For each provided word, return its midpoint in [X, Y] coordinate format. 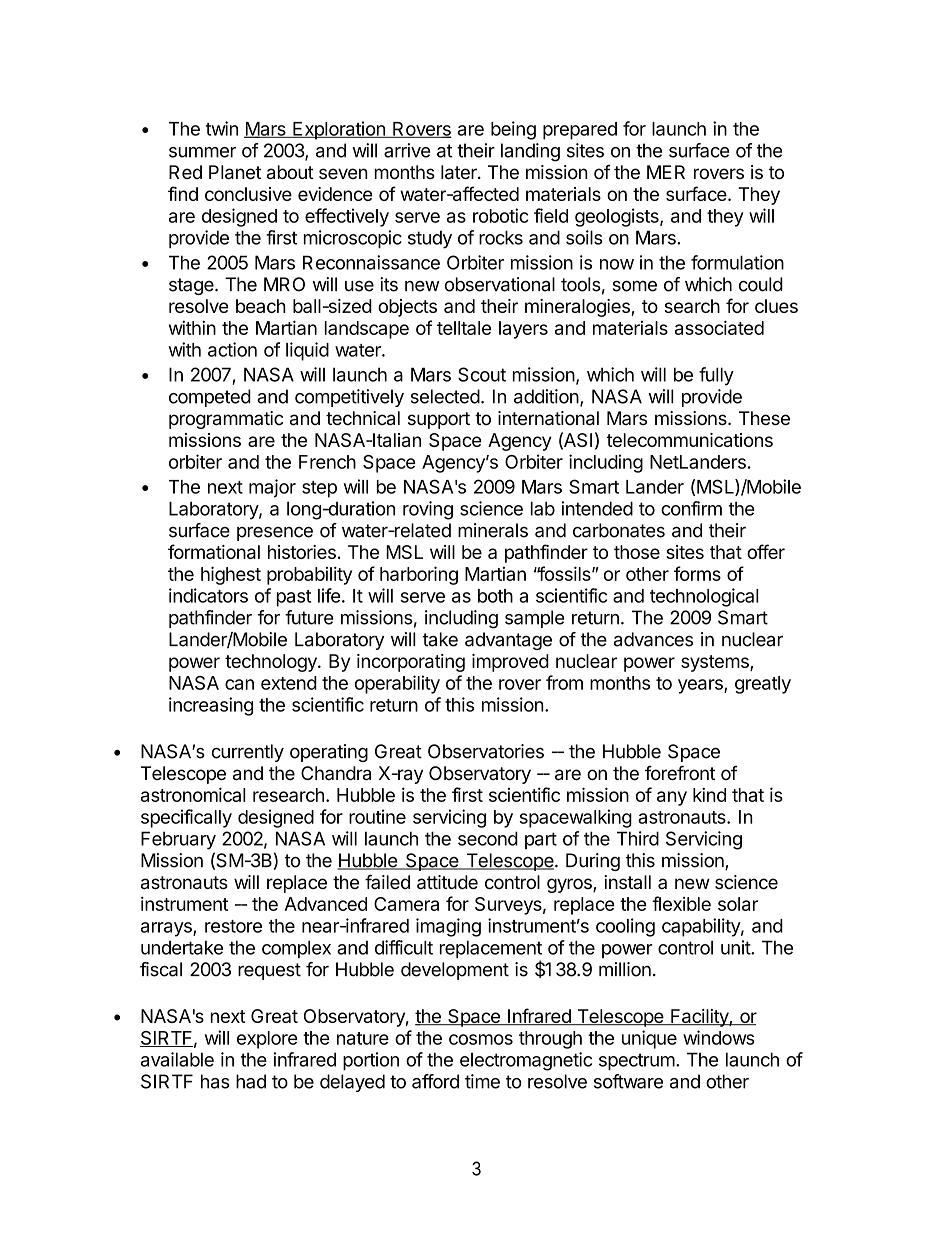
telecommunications [689, 440]
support [439, 420]
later [460, 172]
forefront [680, 773]
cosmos [481, 1039]
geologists [618, 217]
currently [248, 753]
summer [202, 152]
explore [267, 1040]
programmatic [226, 420]
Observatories [486, 751]
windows [719, 1037]
